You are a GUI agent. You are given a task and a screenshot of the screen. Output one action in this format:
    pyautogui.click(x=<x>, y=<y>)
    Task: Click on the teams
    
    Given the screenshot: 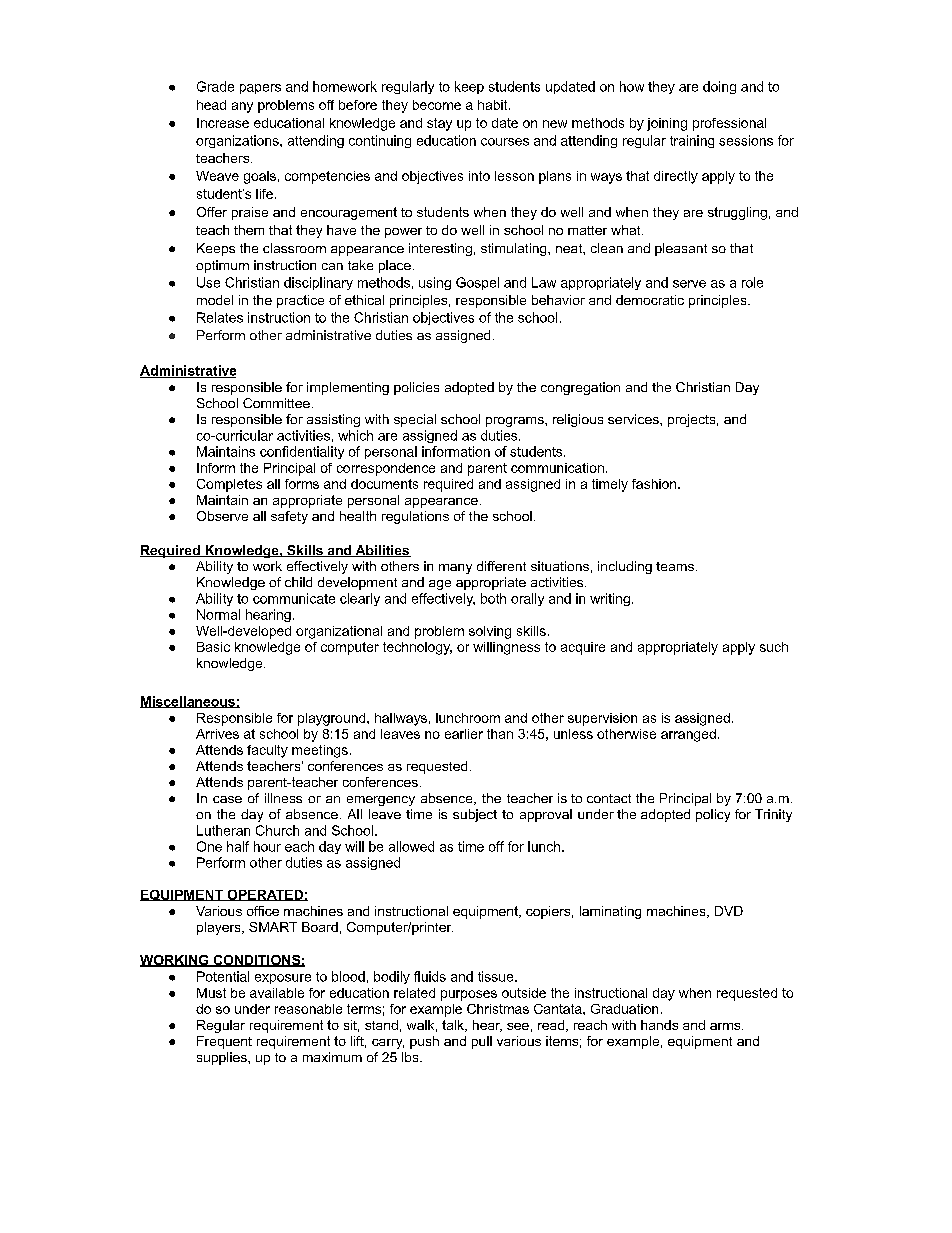 What is the action you would take?
    pyautogui.click(x=675, y=566)
